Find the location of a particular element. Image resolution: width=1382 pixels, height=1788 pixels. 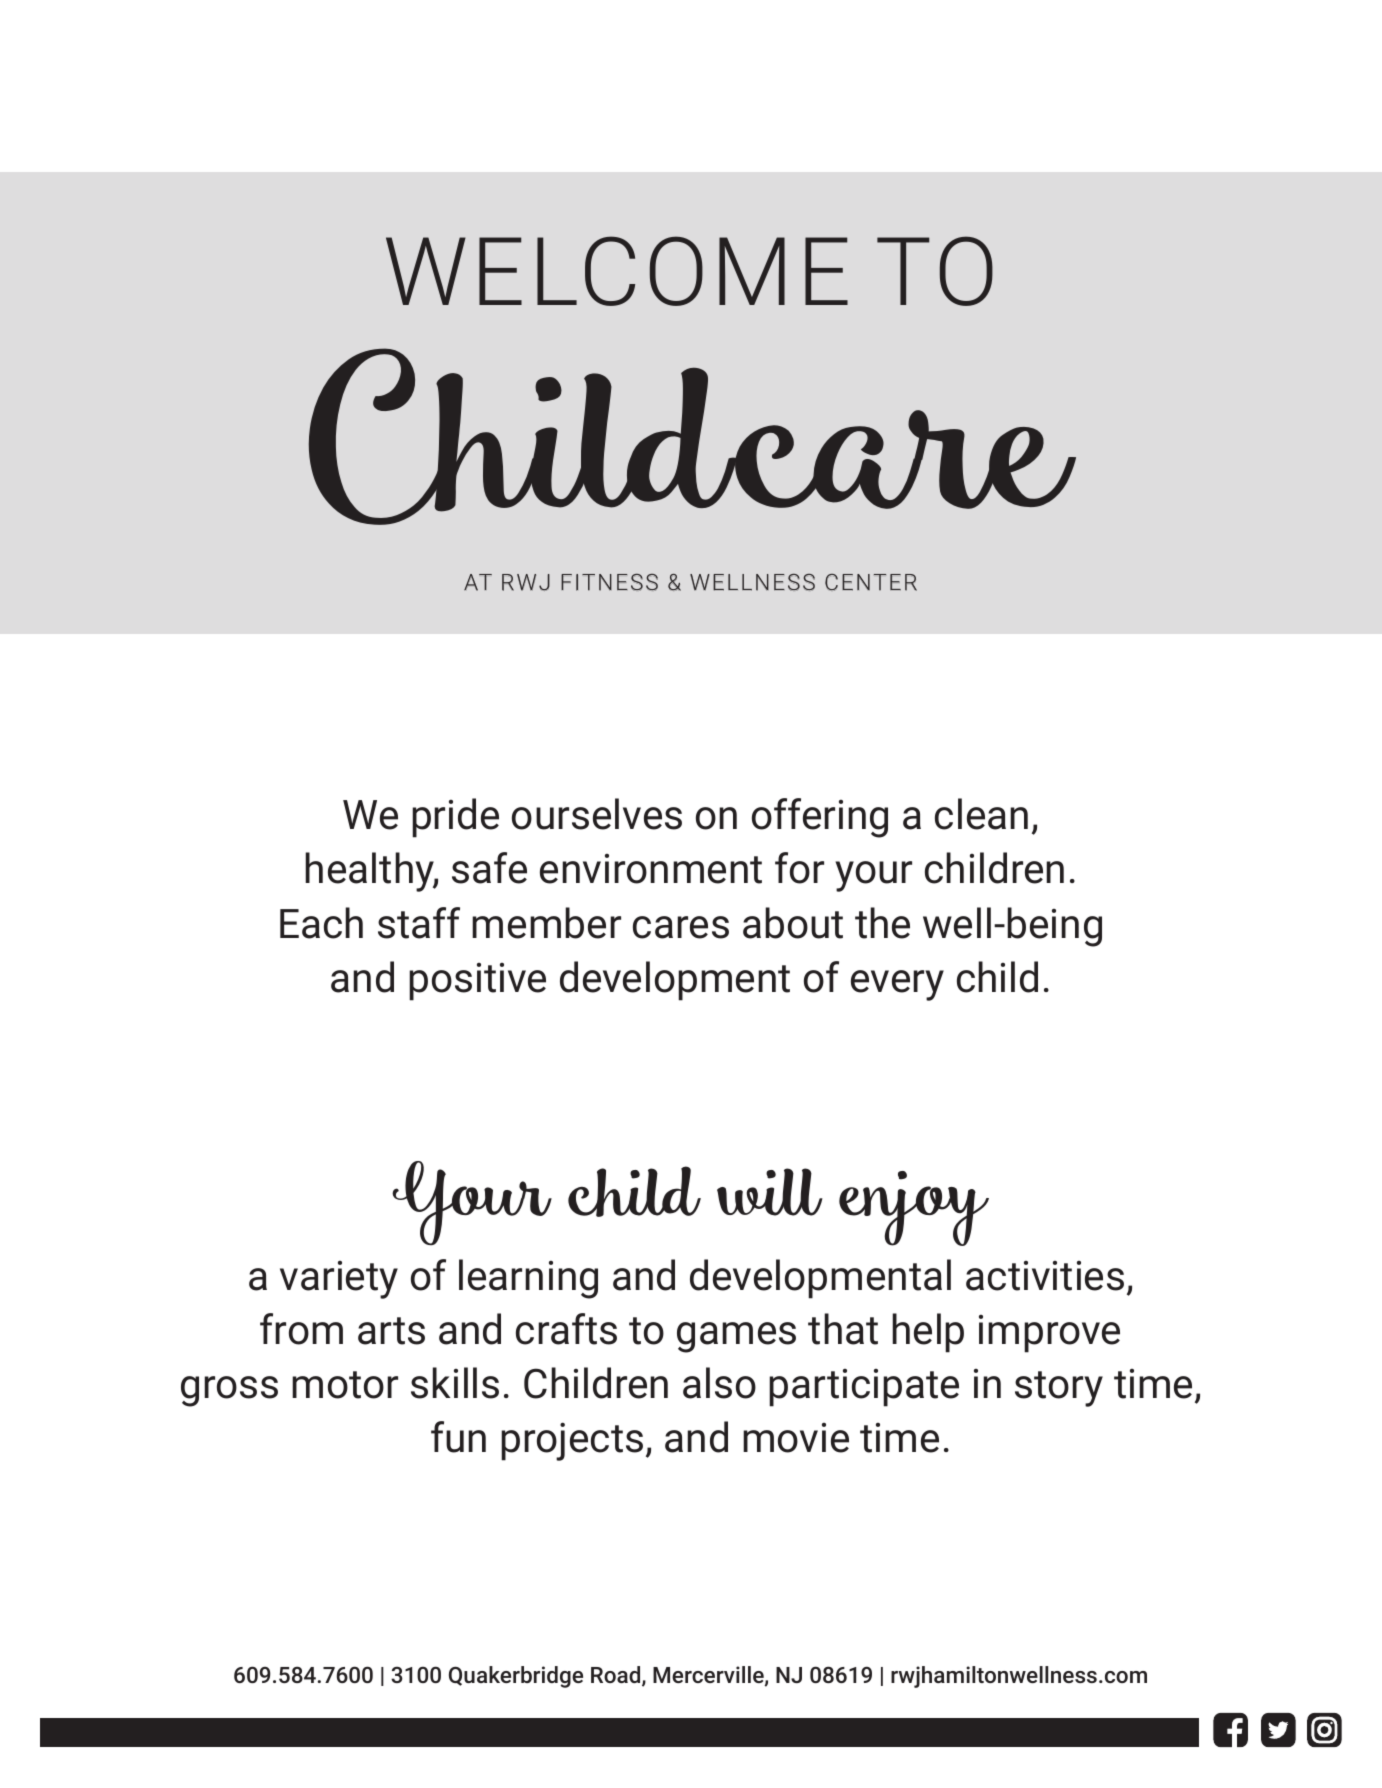

member is located at coordinates (546, 923).
